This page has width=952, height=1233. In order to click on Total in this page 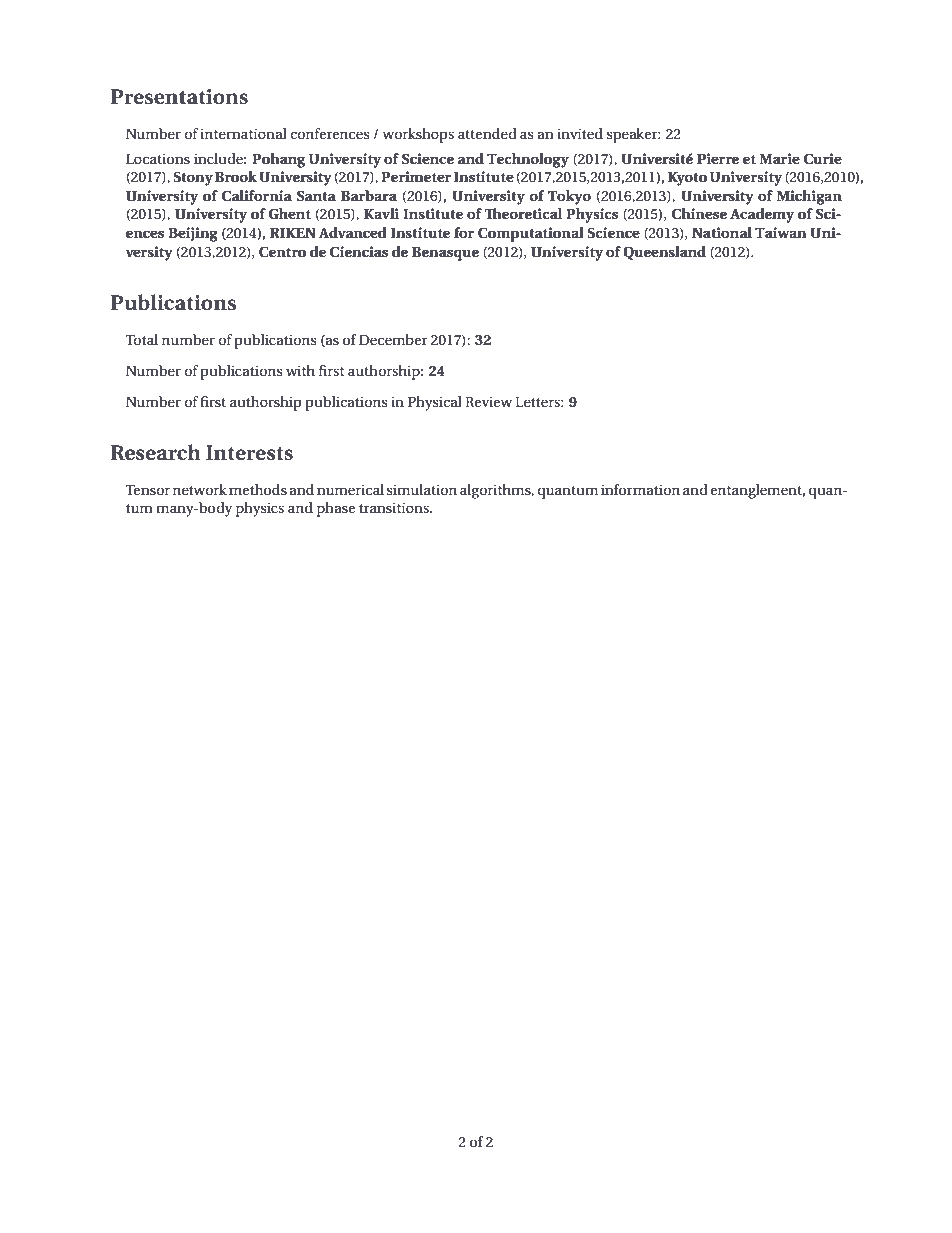, I will do `click(142, 339)`.
